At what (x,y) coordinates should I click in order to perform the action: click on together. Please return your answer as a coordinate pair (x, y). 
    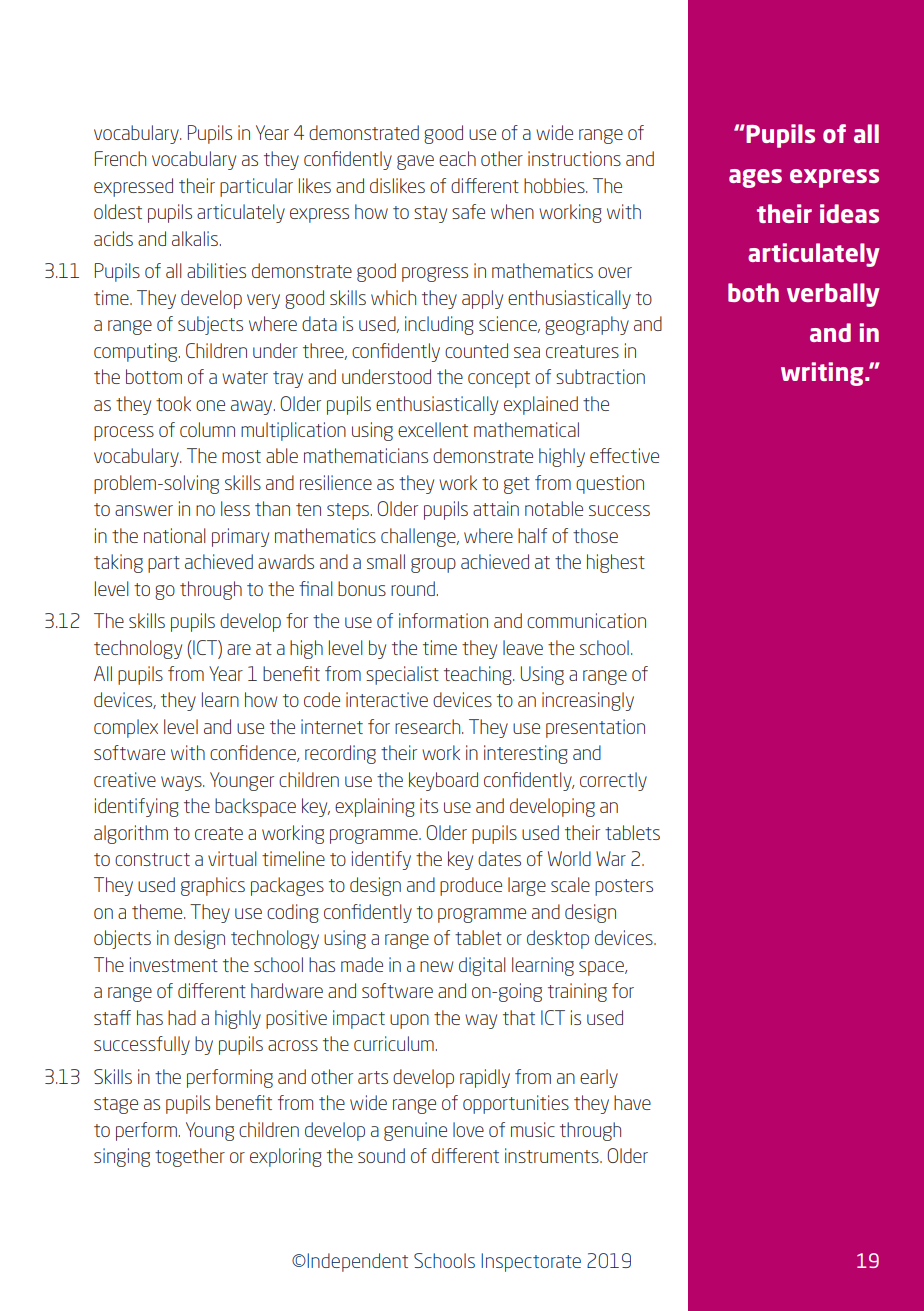
    Looking at the image, I should click on (190, 1157).
